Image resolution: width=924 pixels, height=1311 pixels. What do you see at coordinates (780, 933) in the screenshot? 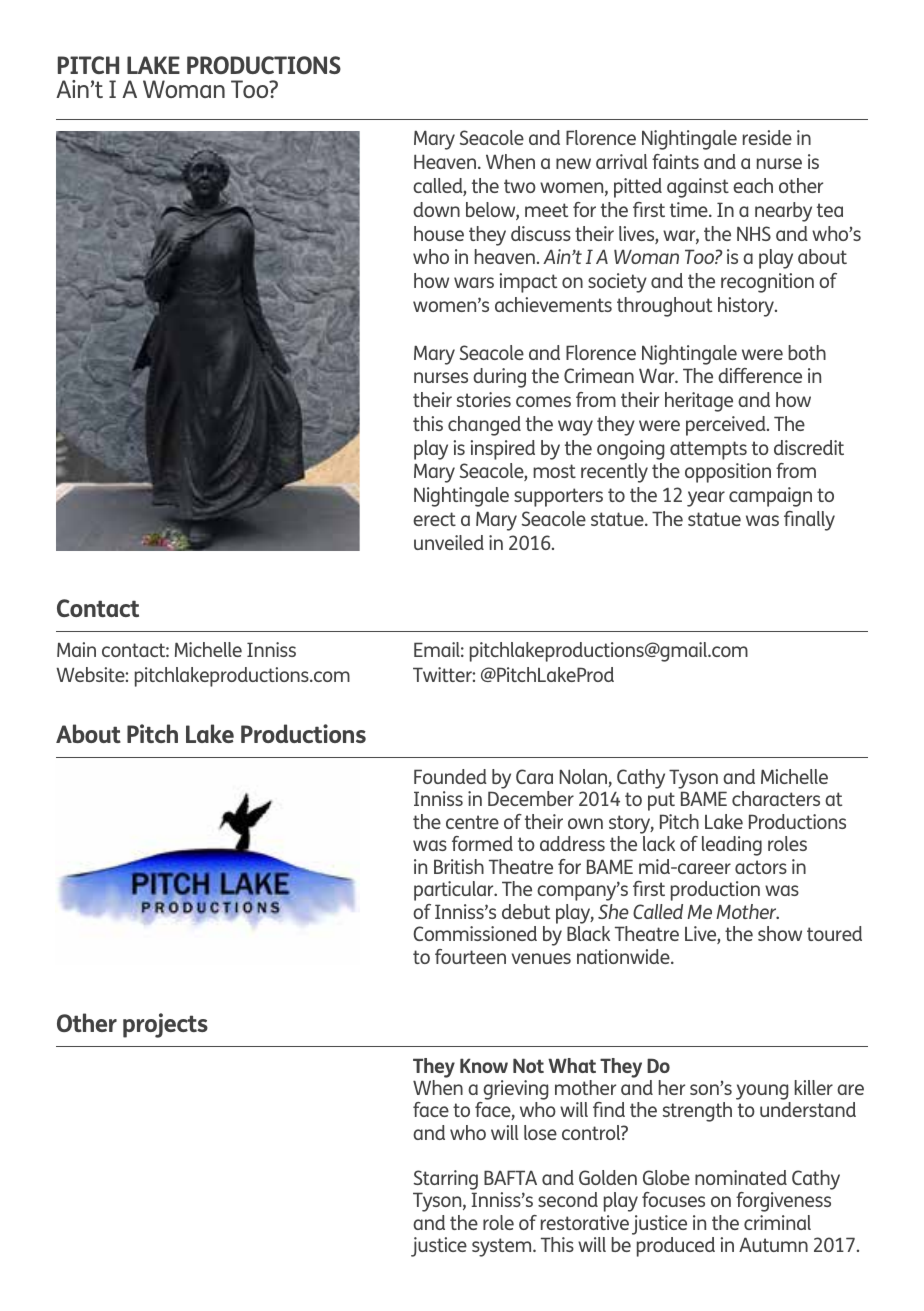
I see `show` at bounding box center [780, 933].
